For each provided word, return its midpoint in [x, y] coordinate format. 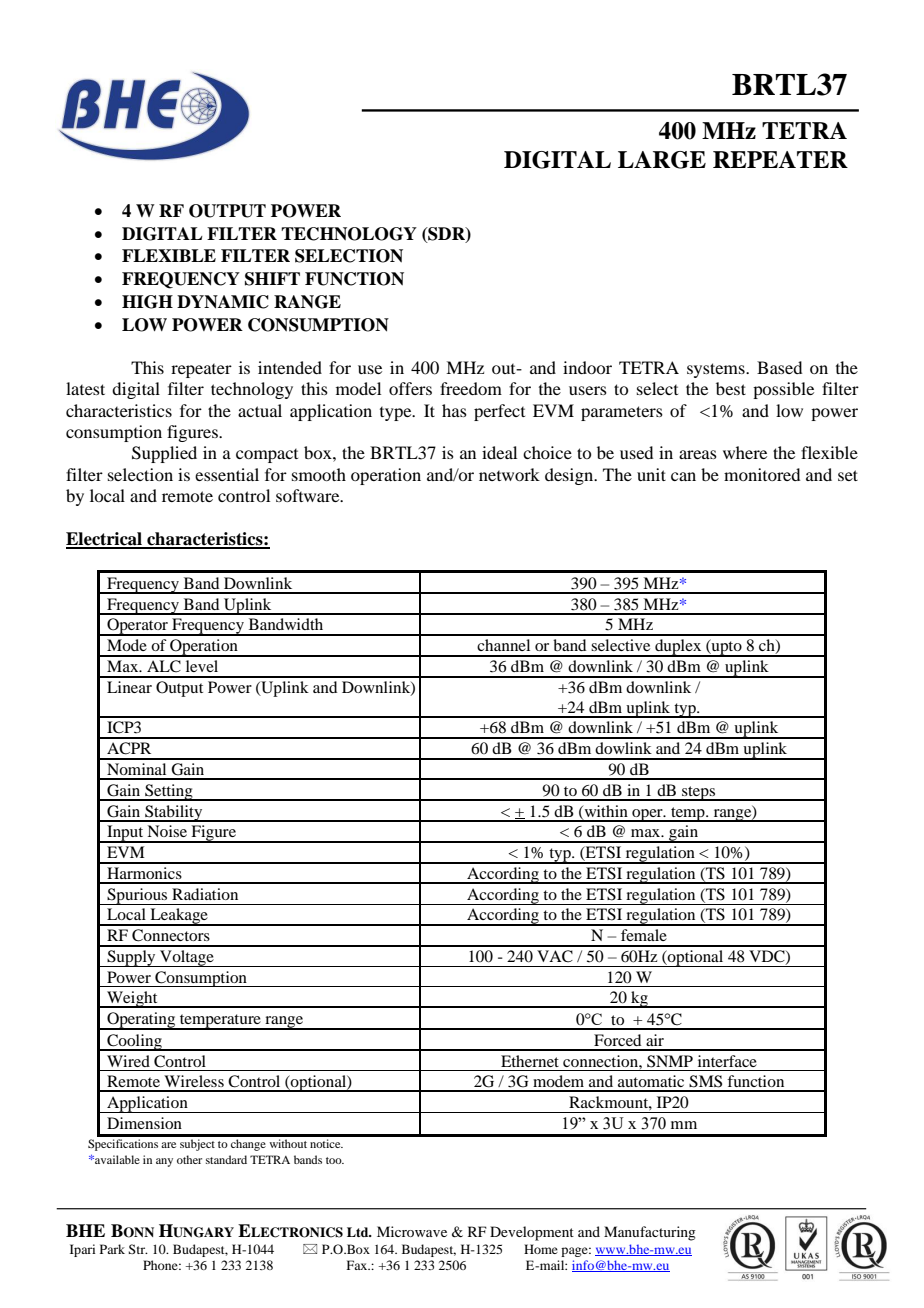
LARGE [662, 160]
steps [699, 793]
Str [137, 1249]
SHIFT [272, 279]
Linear [129, 687]
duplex [678, 648]
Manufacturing [650, 1233]
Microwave [412, 1231]
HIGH [147, 302]
